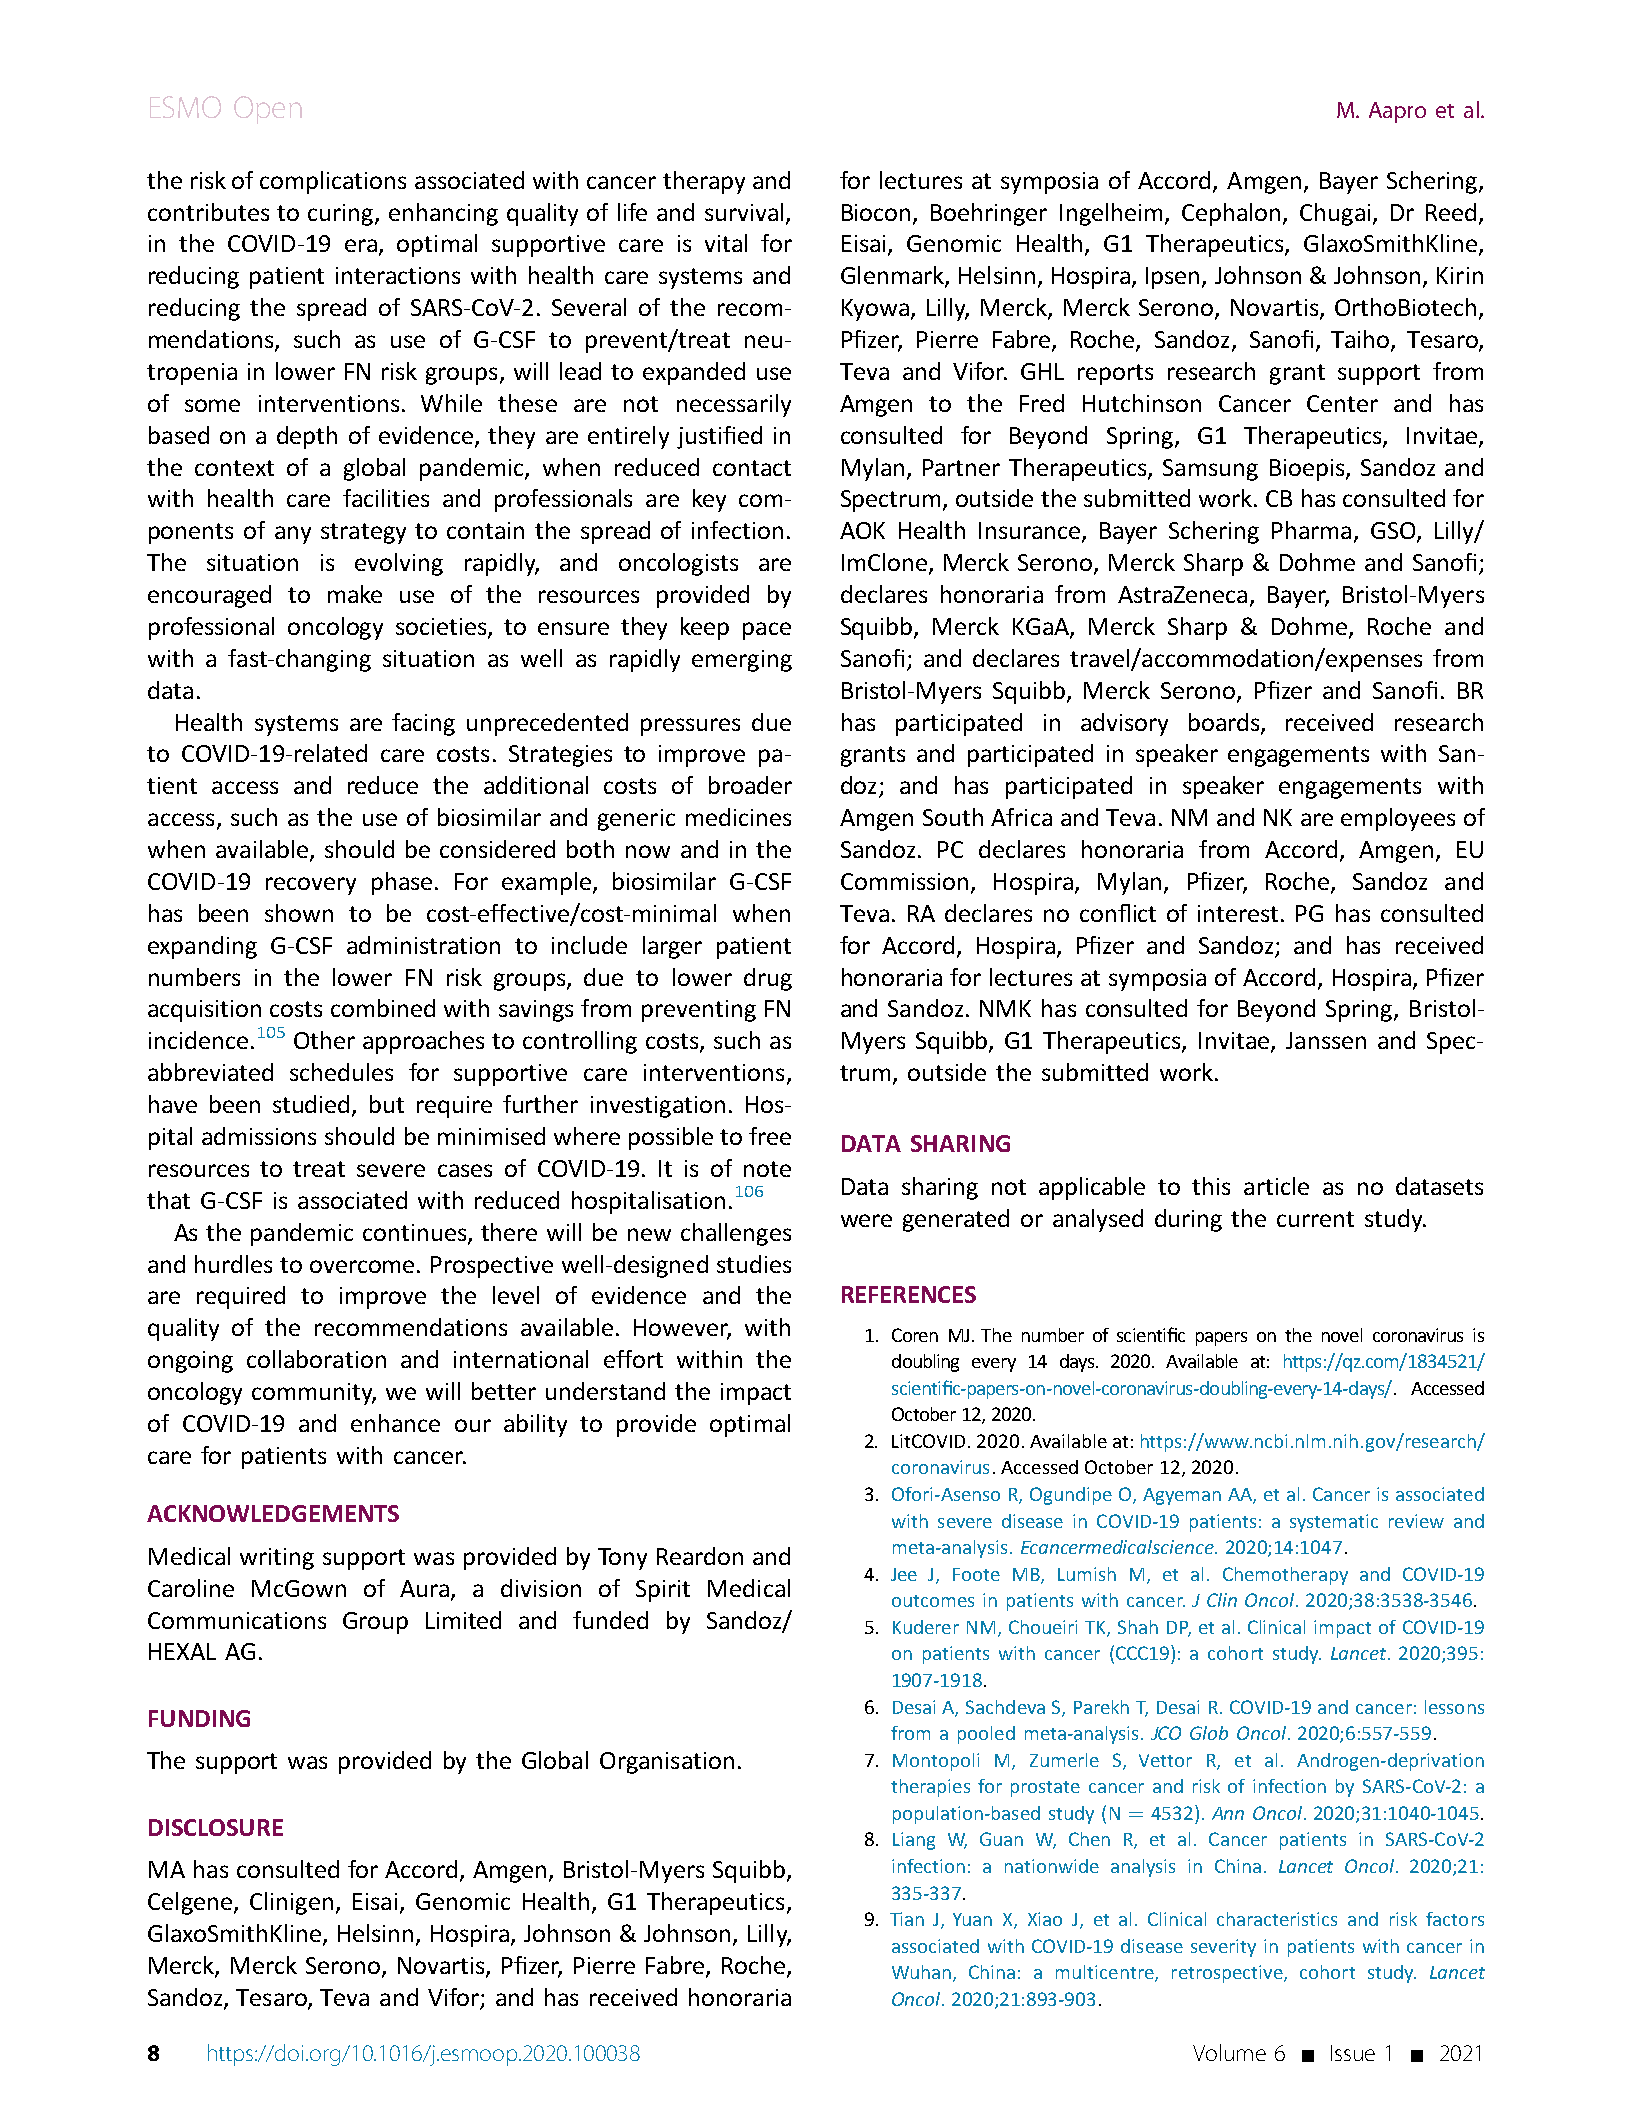  What do you see at coordinates (277, 1559) in the image?
I see `writing` at bounding box center [277, 1559].
